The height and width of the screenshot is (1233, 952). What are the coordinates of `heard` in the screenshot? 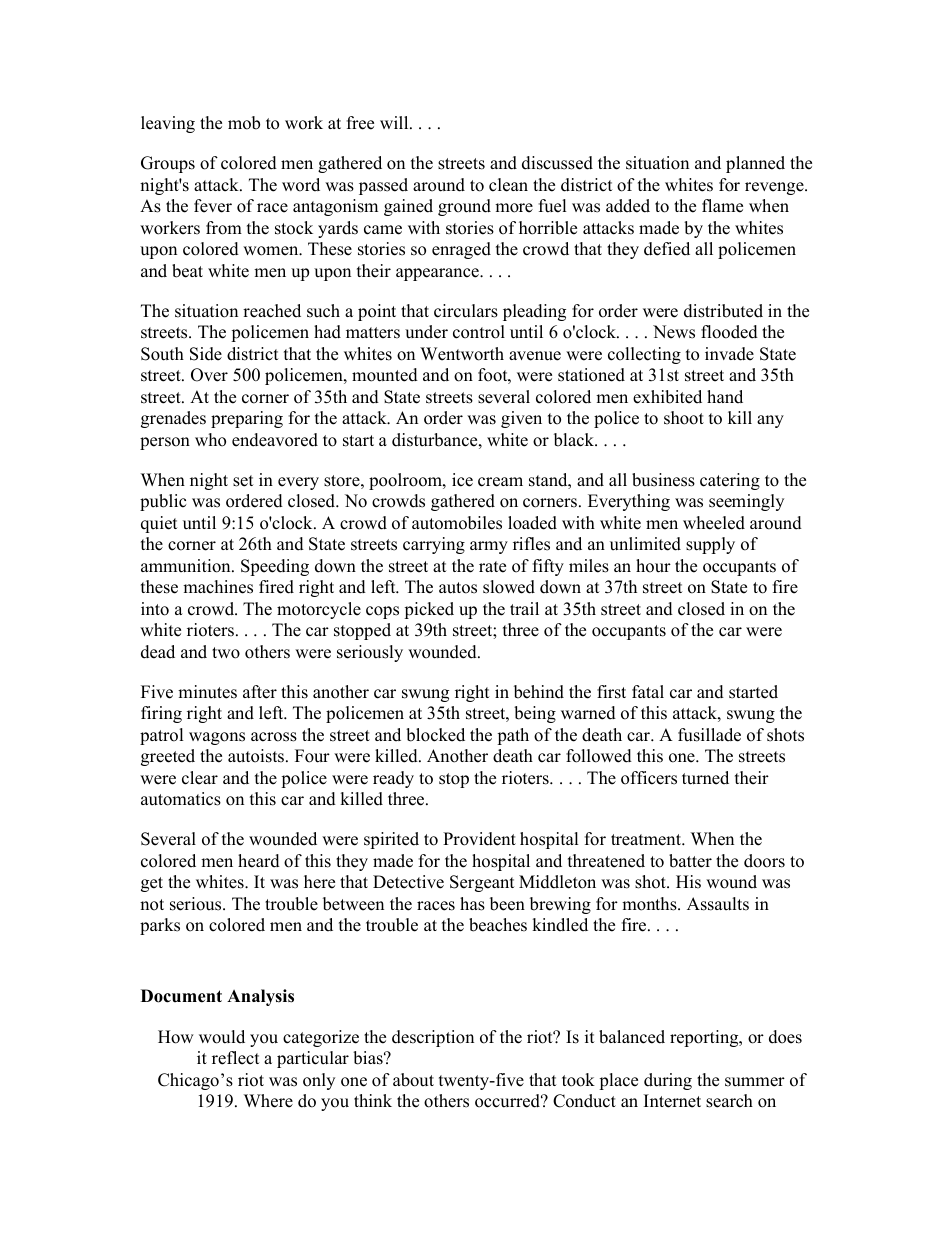 It's located at (259, 861).
